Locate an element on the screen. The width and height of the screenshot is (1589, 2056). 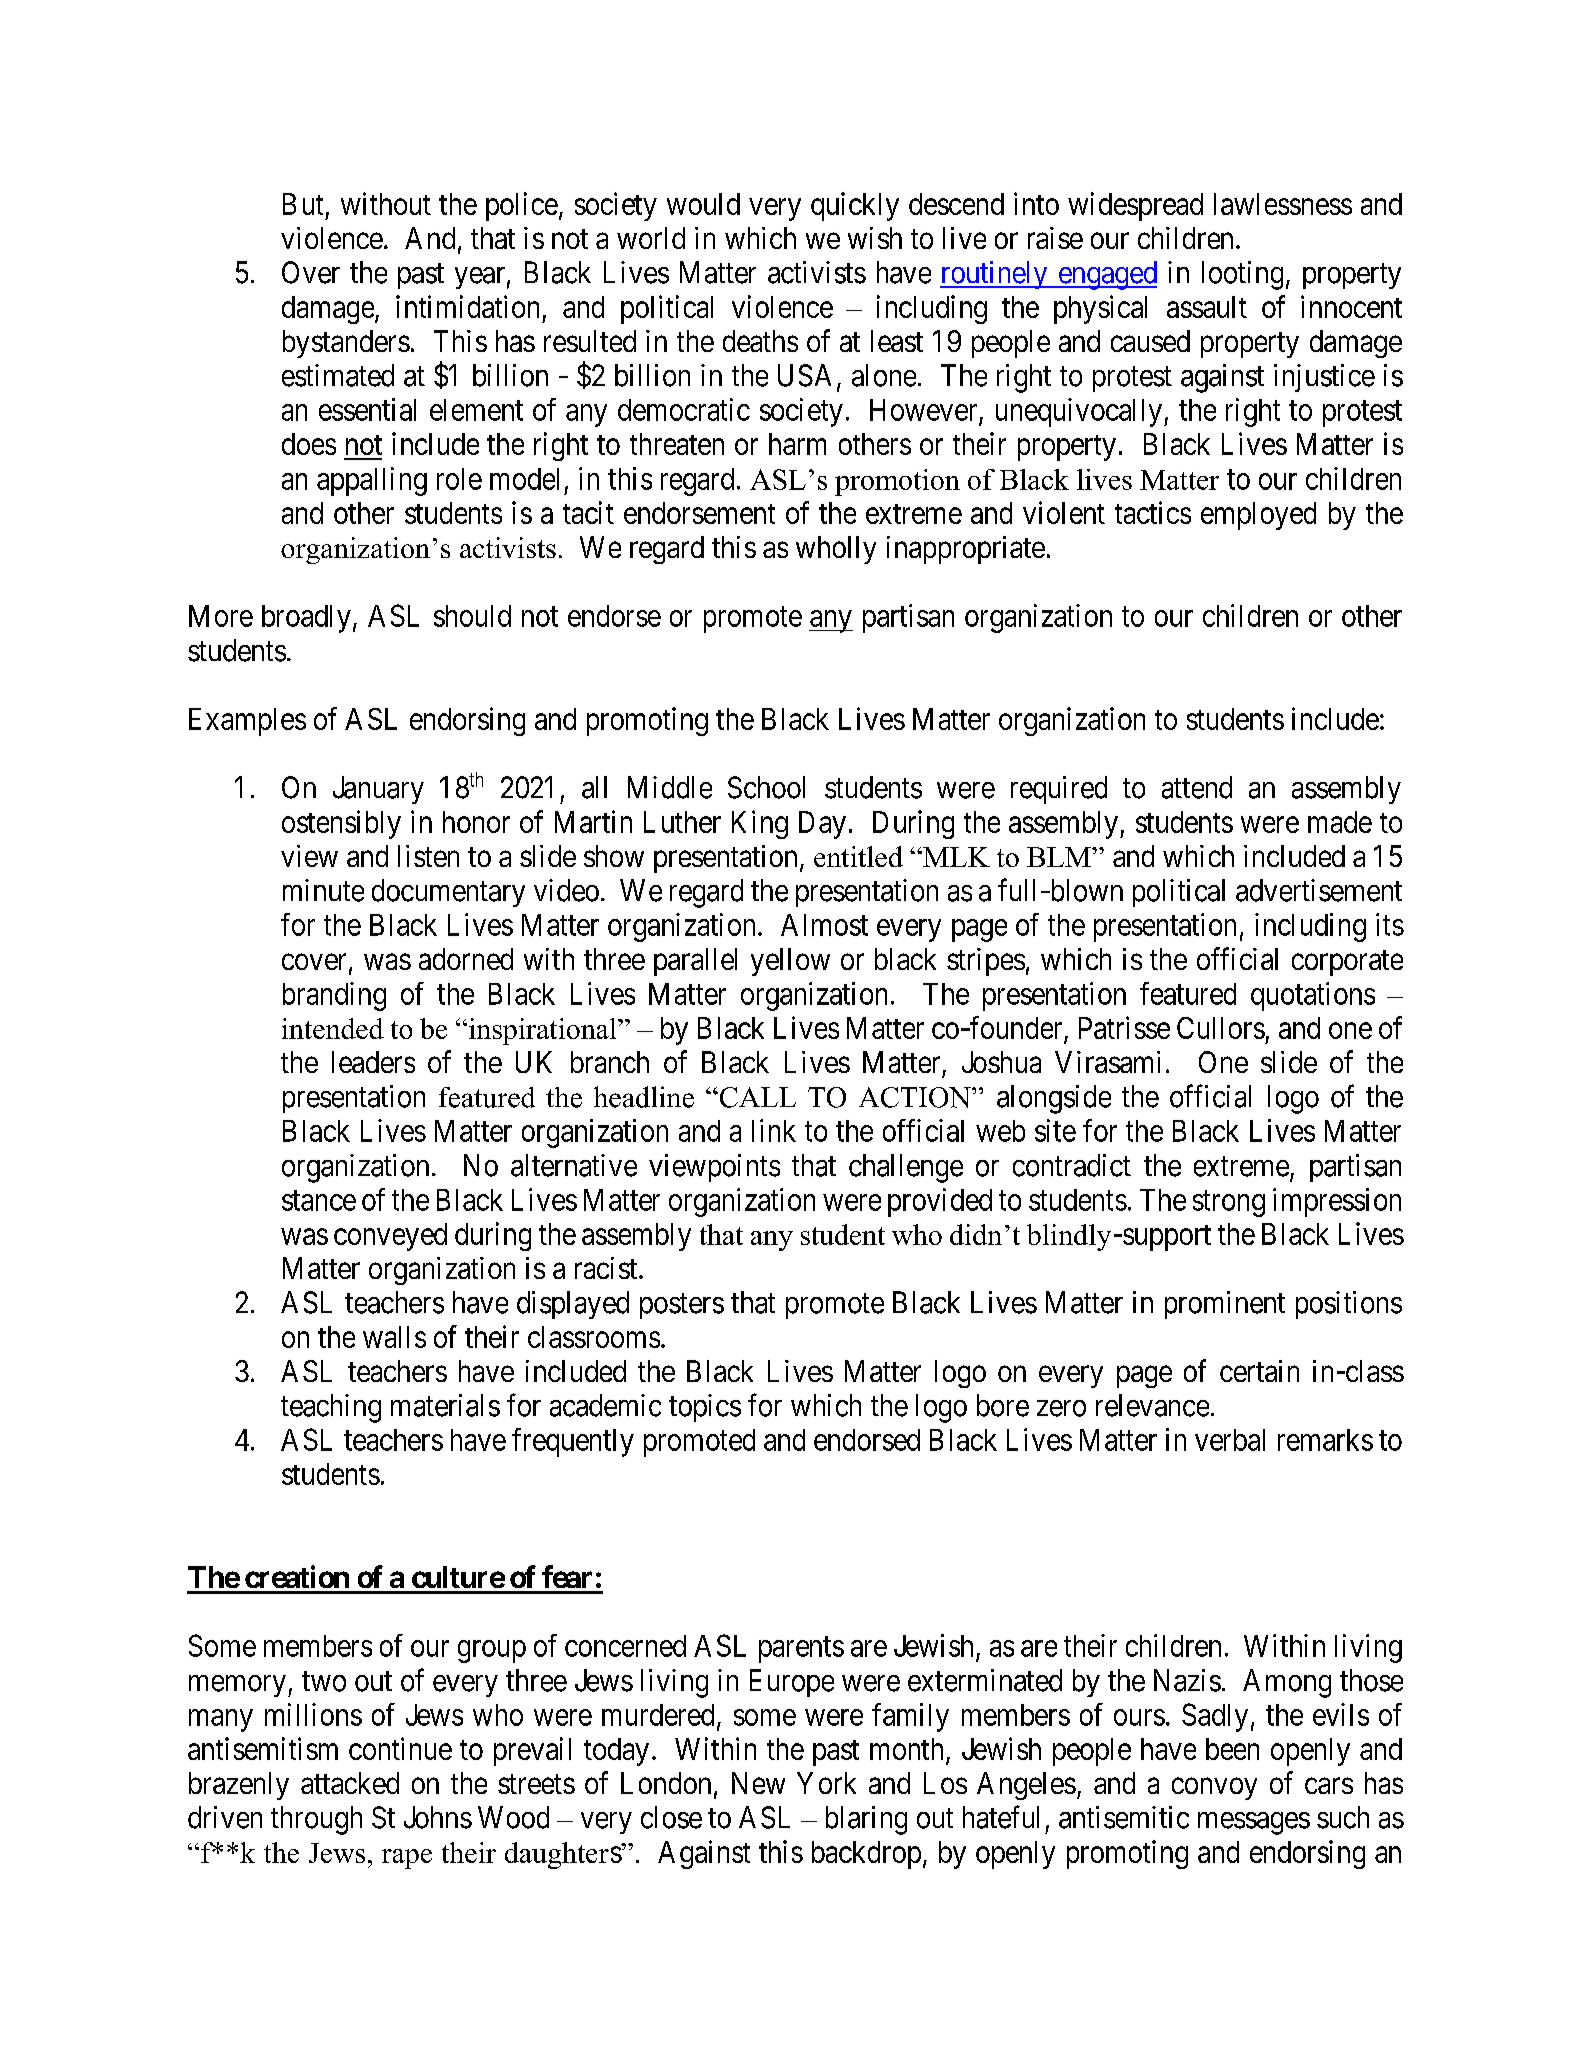
quickly is located at coordinates (855, 206).
